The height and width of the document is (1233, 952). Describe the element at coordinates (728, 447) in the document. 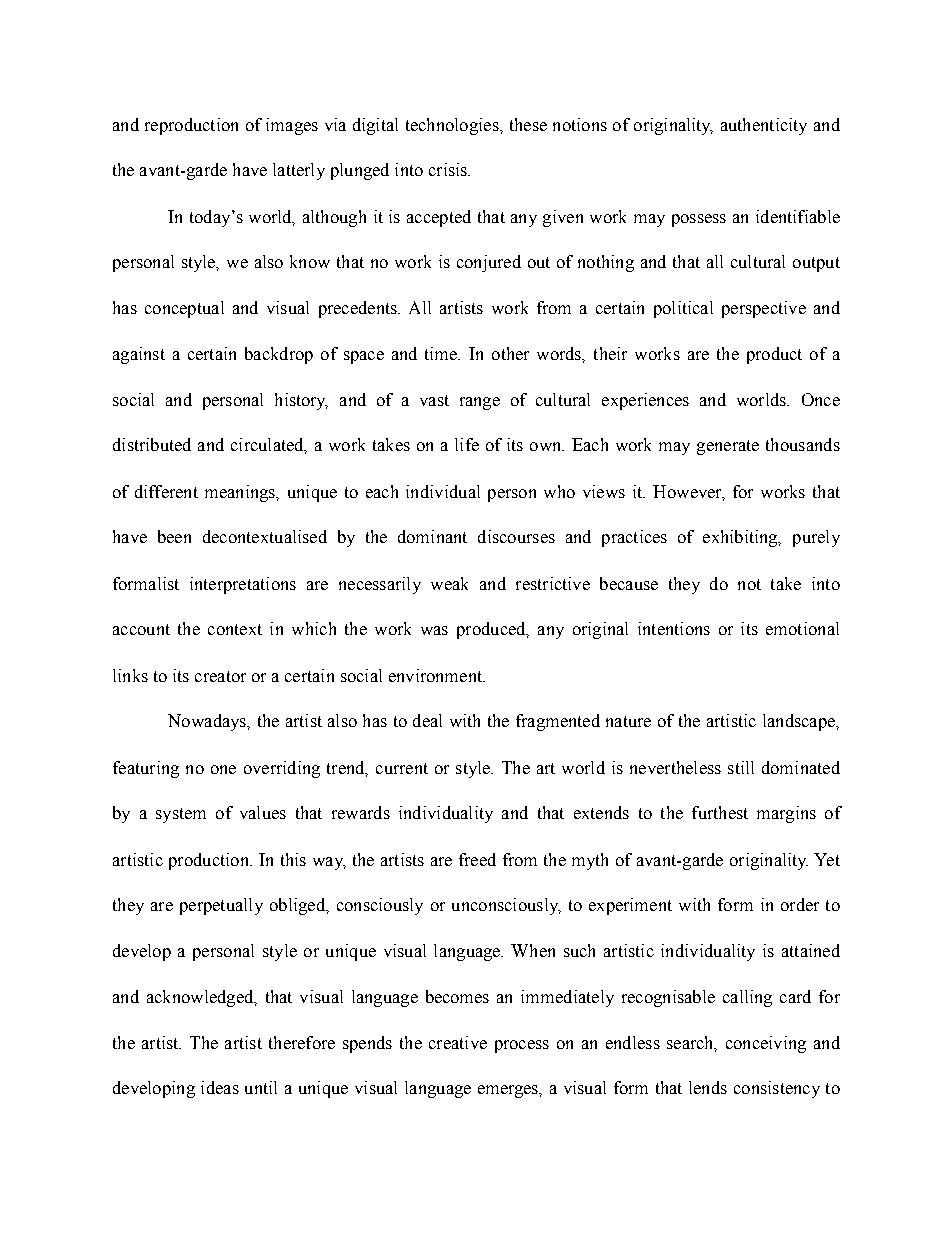

I see `generate` at that location.
